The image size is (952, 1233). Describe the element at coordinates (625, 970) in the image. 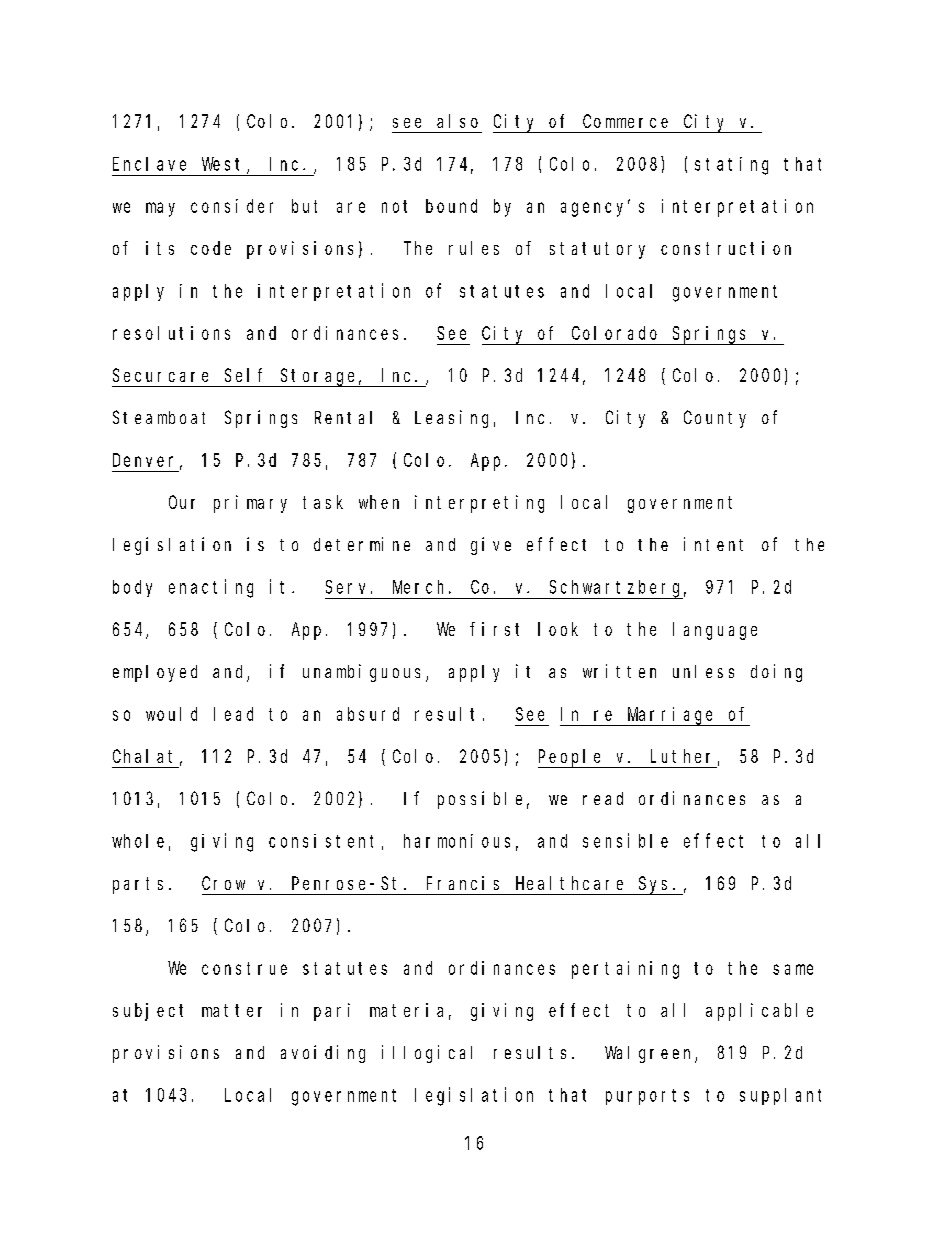

I see `pertaining` at that location.
